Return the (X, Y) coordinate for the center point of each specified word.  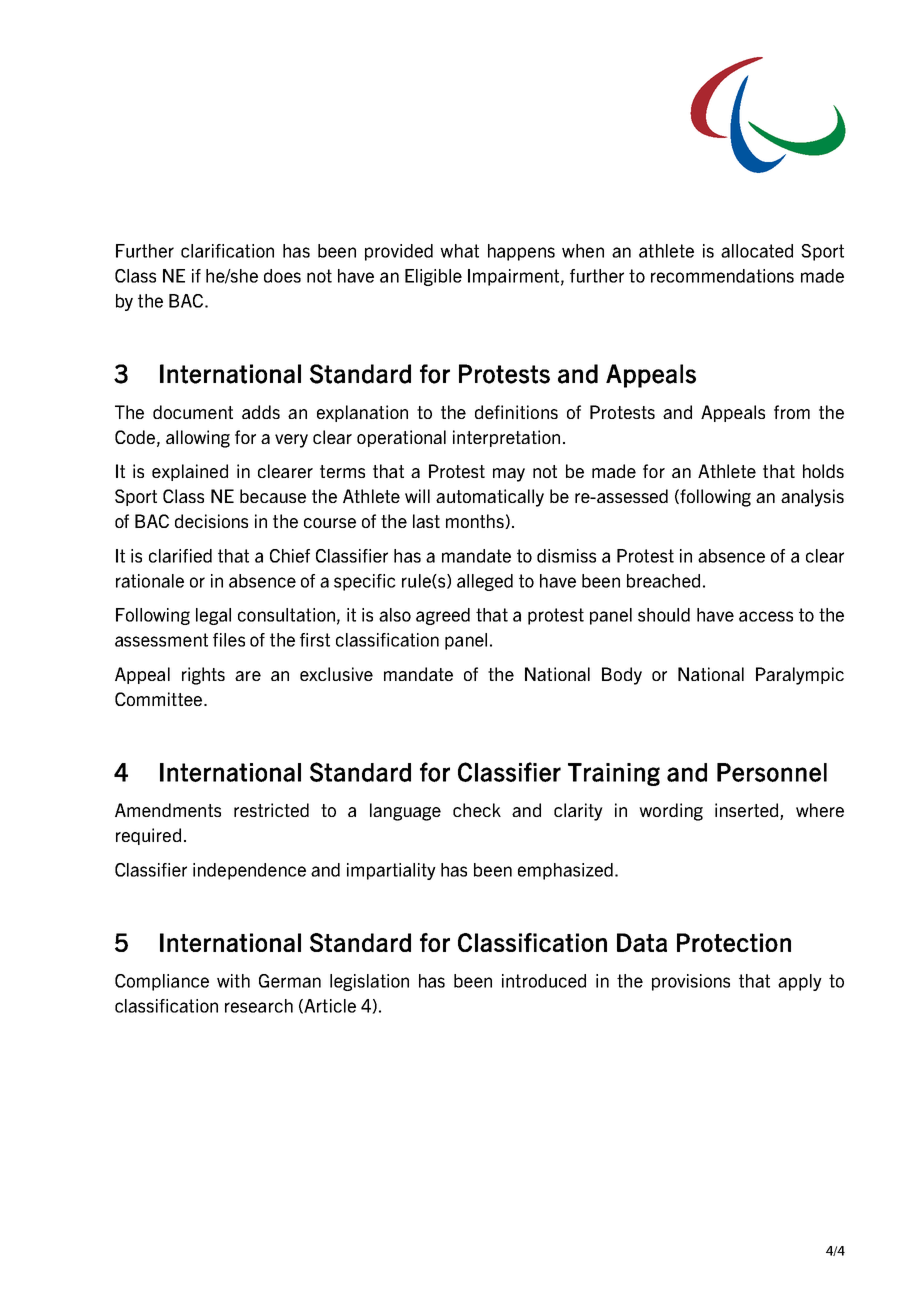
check (477, 810)
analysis (812, 498)
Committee (158, 699)
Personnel (772, 772)
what (459, 251)
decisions (211, 521)
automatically (490, 498)
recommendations (722, 276)
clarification (227, 251)
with (233, 981)
